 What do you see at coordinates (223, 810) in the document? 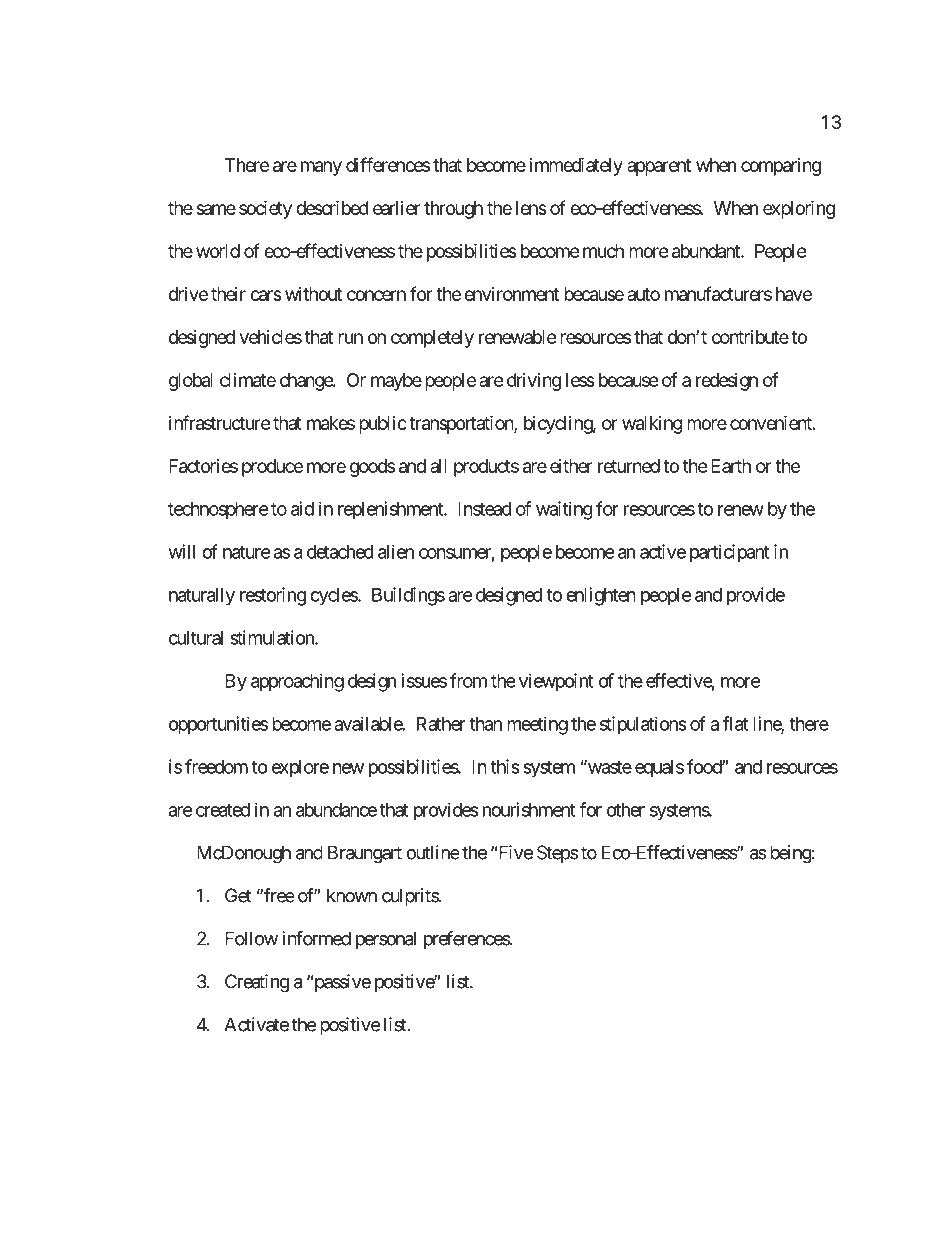
I see `created` at bounding box center [223, 810].
